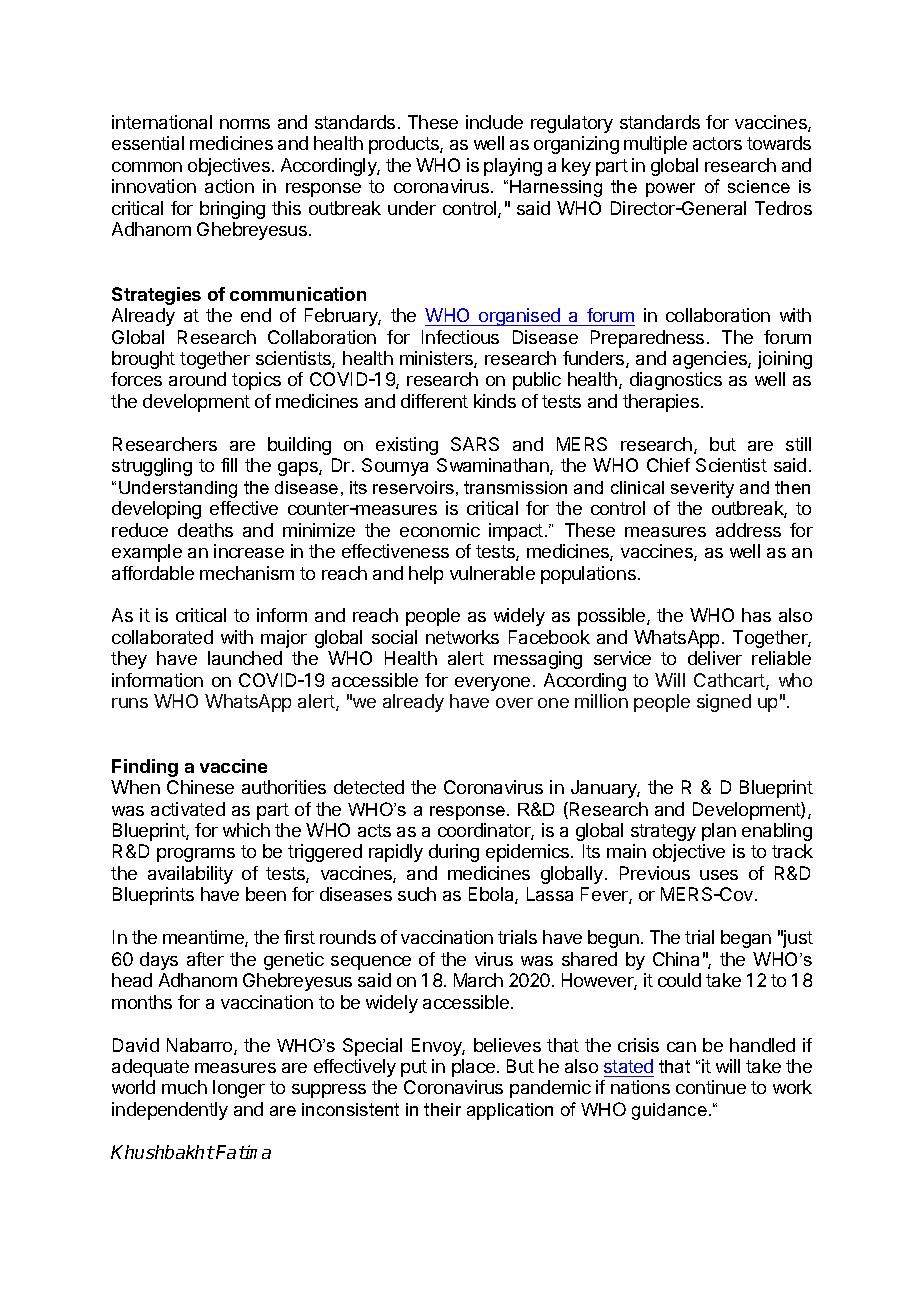 Image resolution: width=924 pixels, height=1309 pixels. I want to click on continue, so click(711, 1087).
